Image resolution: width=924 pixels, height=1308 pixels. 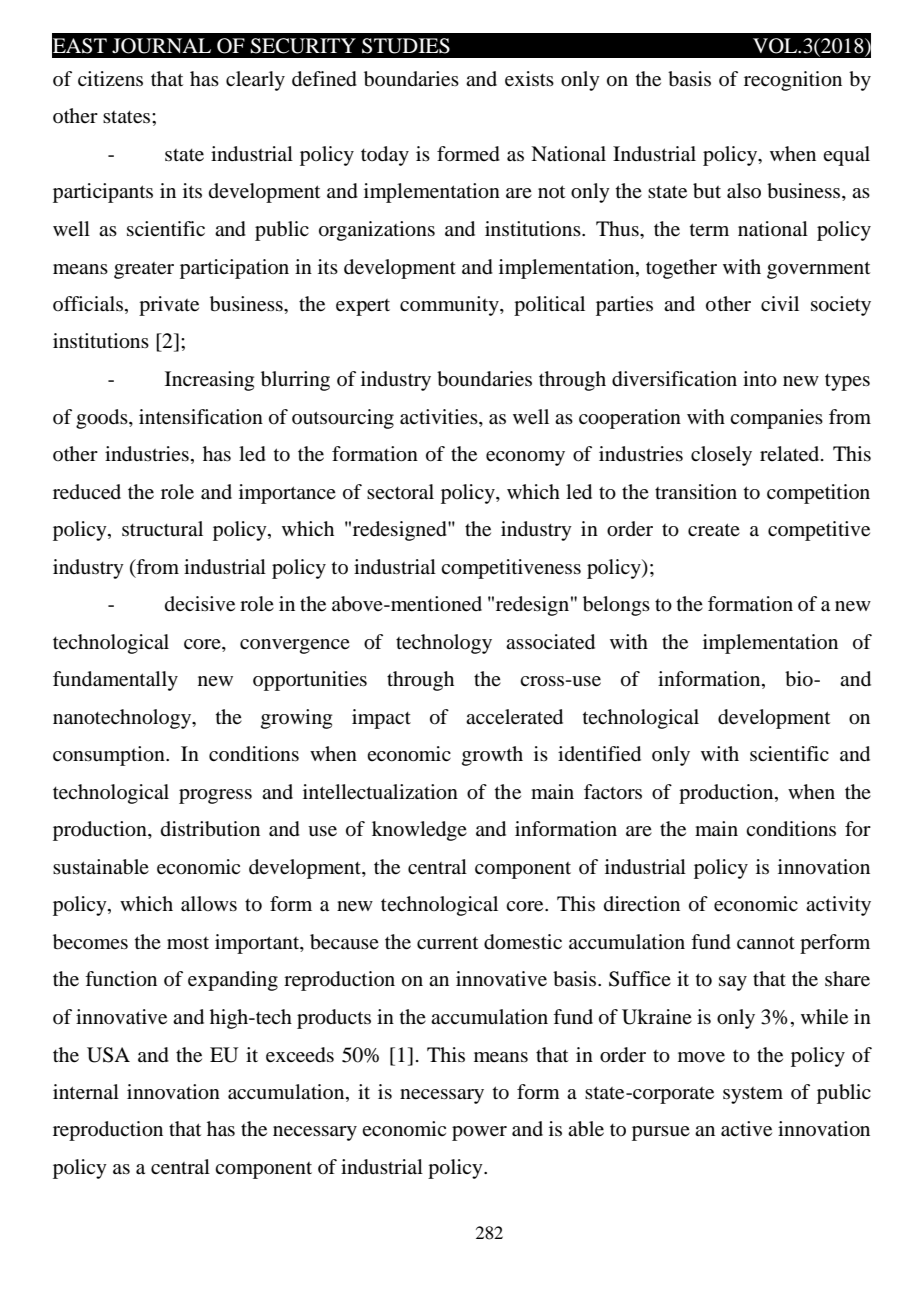 I want to click on community, so click(x=450, y=306).
